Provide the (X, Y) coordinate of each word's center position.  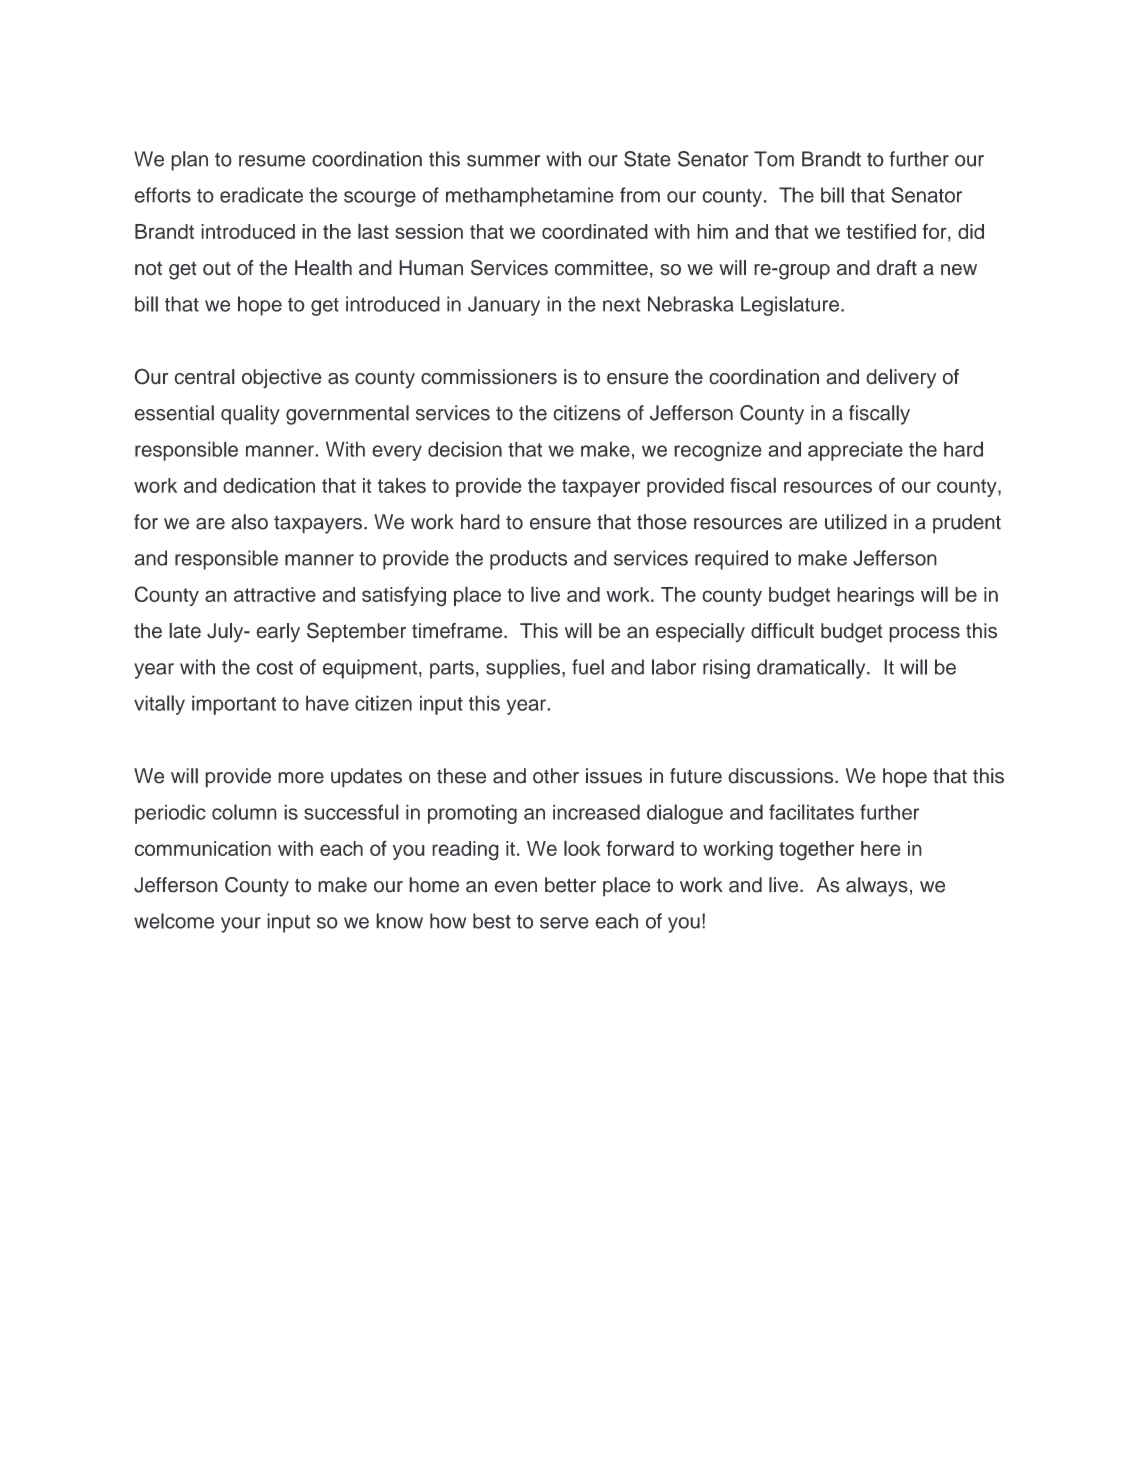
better (570, 885)
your (241, 925)
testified (881, 231)
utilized (856, 522)
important (234, 705)
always (877, 887)
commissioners (489, 377)
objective (282, 379)
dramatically (812, 669)
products (528, 560)
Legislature (790, 306)
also (249, 522)
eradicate (261, 195)
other (556, 776)
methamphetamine (530, 197)
